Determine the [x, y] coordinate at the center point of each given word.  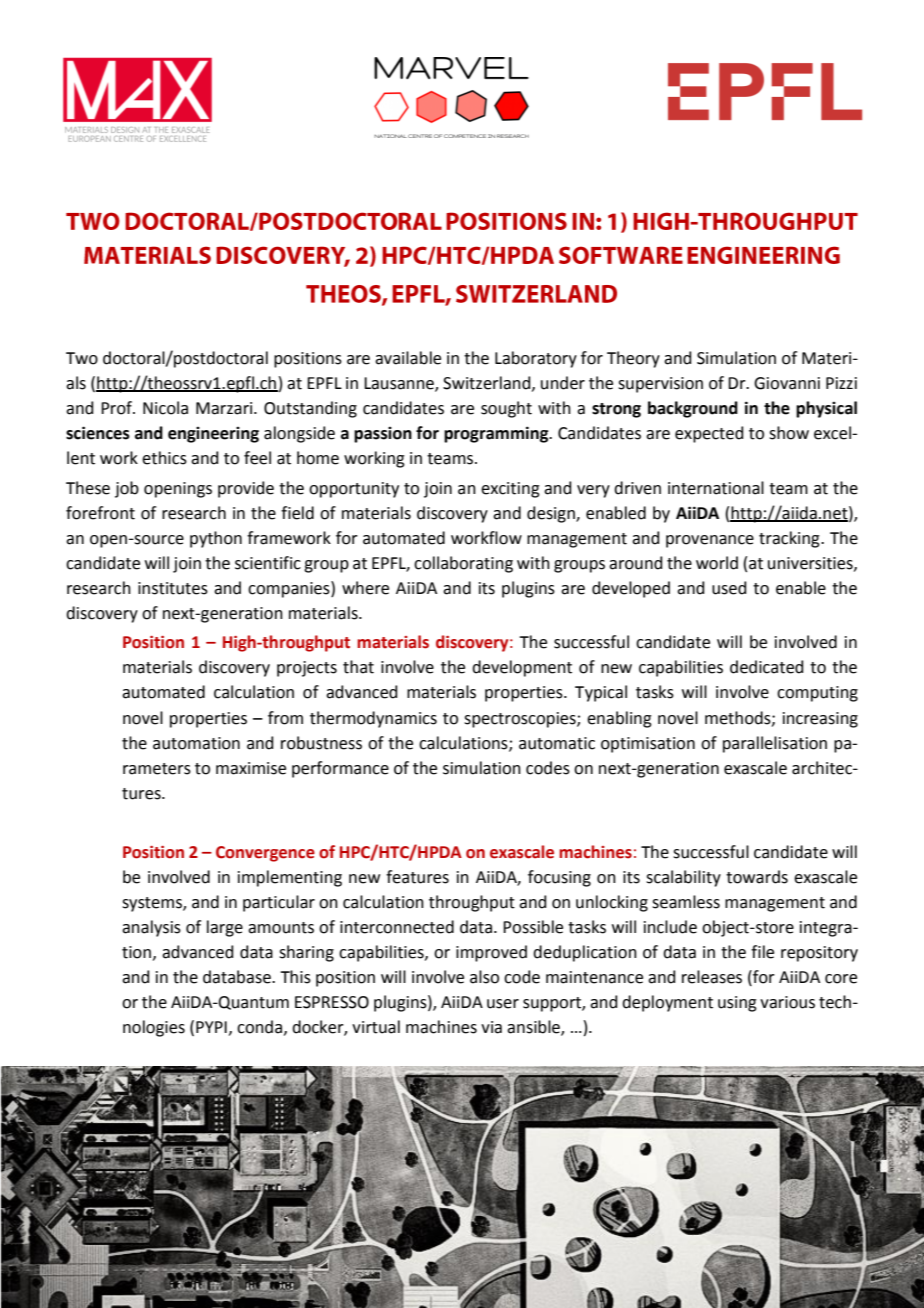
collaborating [463, 564]
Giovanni [787, 383]
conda [259, 1027]
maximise [251, 768]
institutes [173, 588]
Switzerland [488, 383]
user [503, 1004]
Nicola [165, 408]
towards [757, 877]
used [729, 588]
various [787, 1002]
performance [340, 769]
